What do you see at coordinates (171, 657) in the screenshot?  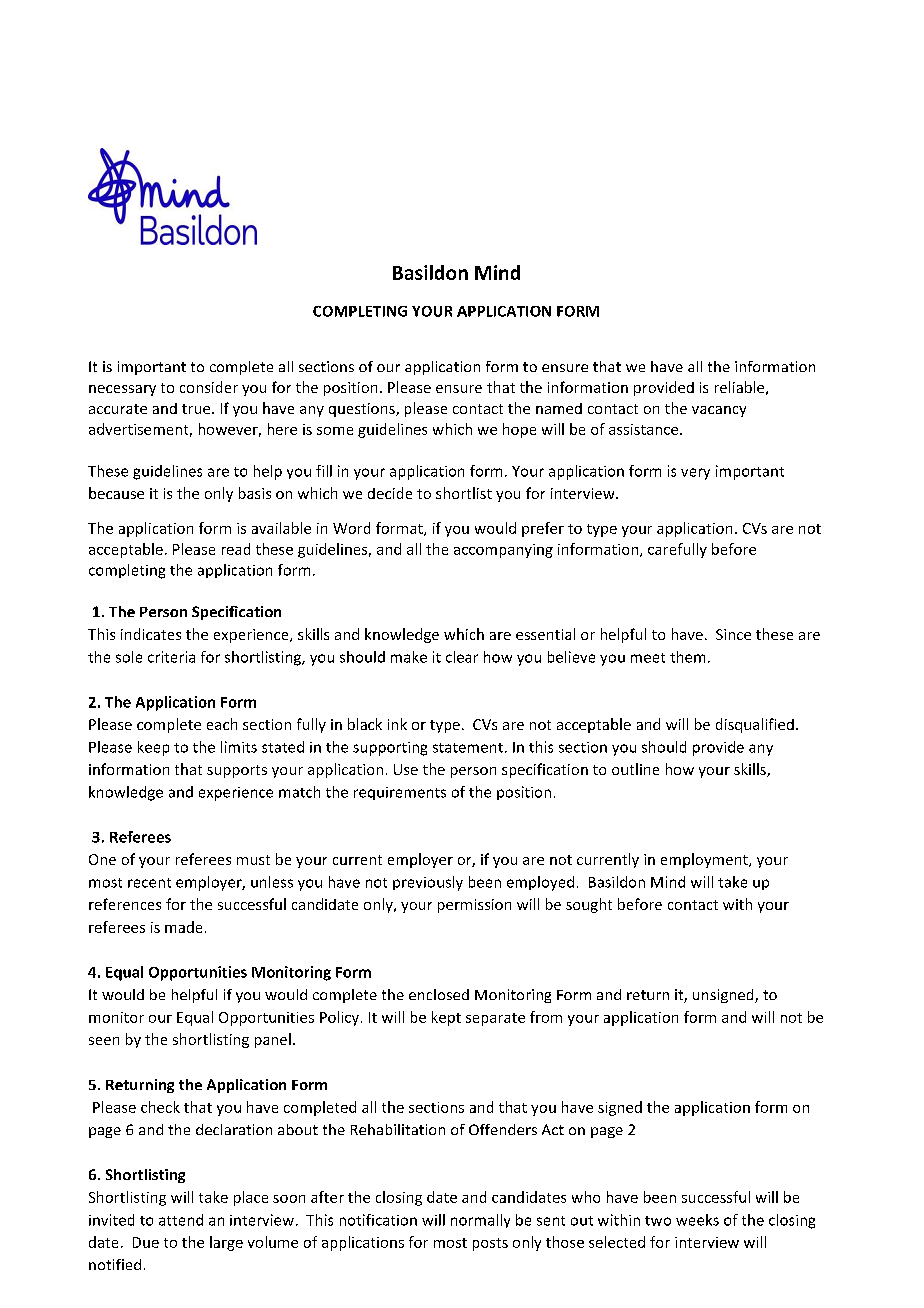 I see `criteria` at bounding box center [171, 657].
